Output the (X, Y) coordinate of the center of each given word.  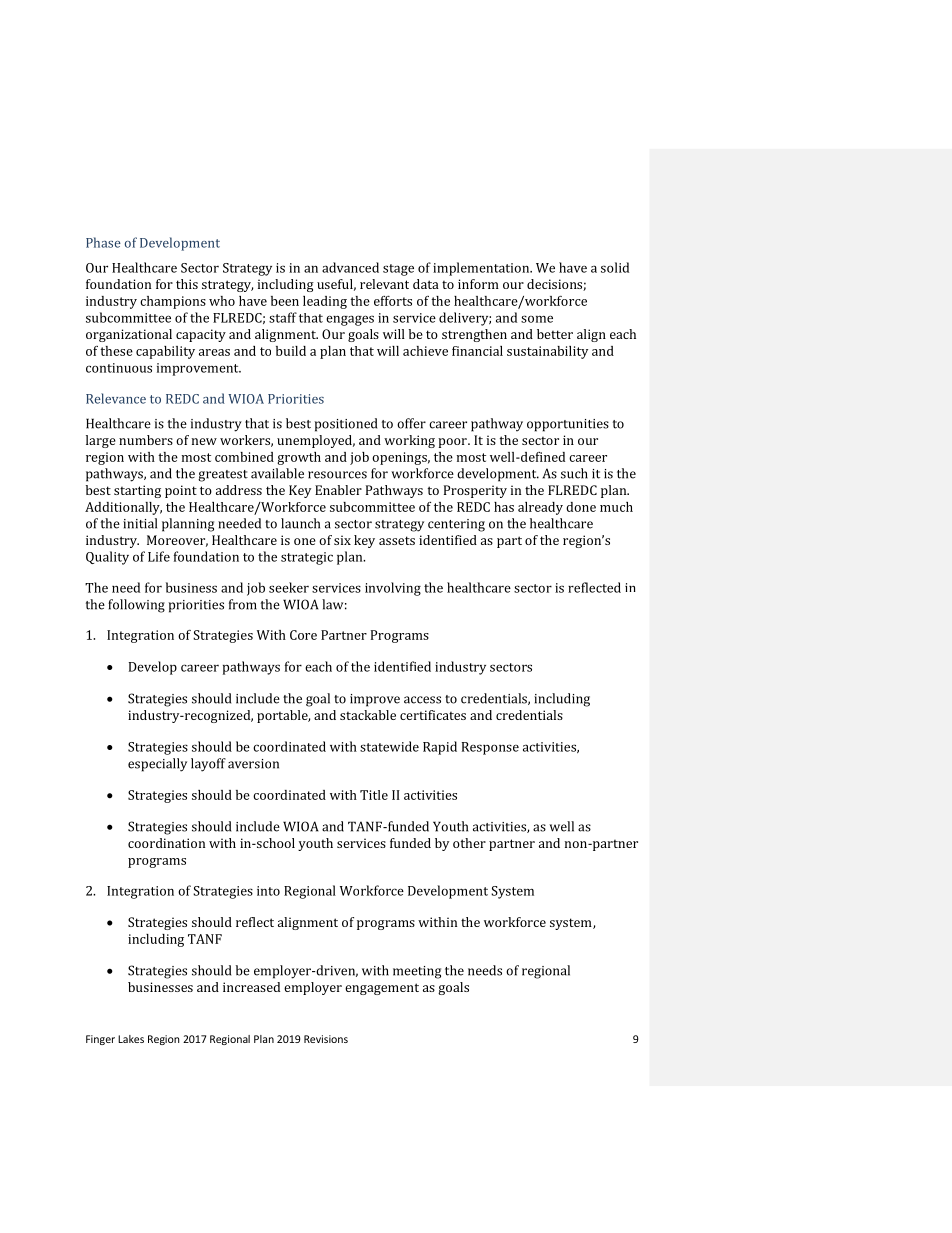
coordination (166, 843)
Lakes (131, 1039)
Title (374, 795)
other (469, 843)
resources (337, 475)
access (422, 700)
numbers (146, 440)
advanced (350, 267)
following (136, 606)
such (574, 473)
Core (303, 635)
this (187, 284)
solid (615, 267)
